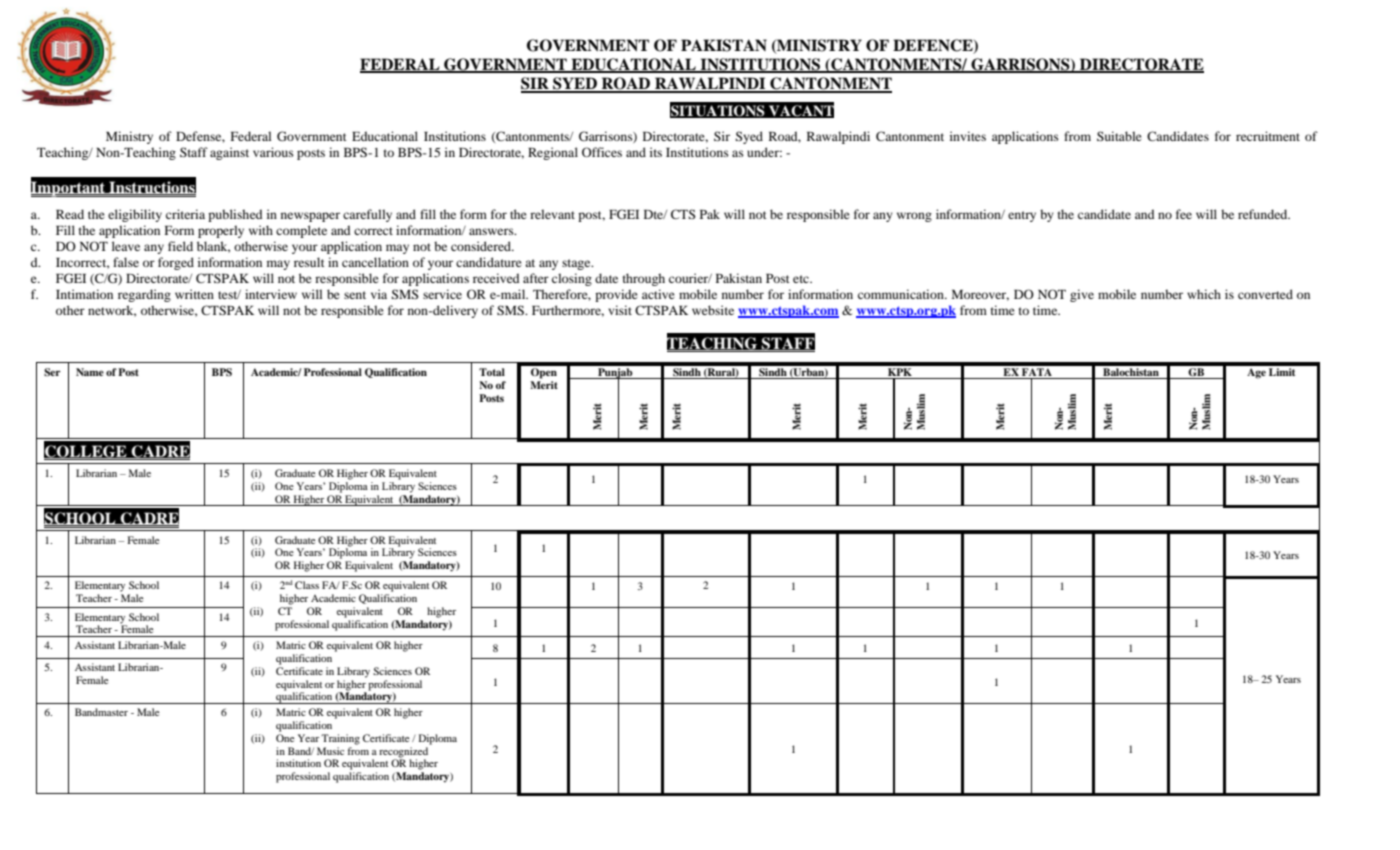  Describe the element at coordinates (221, 231) in the document. I see `properly` at that location.
